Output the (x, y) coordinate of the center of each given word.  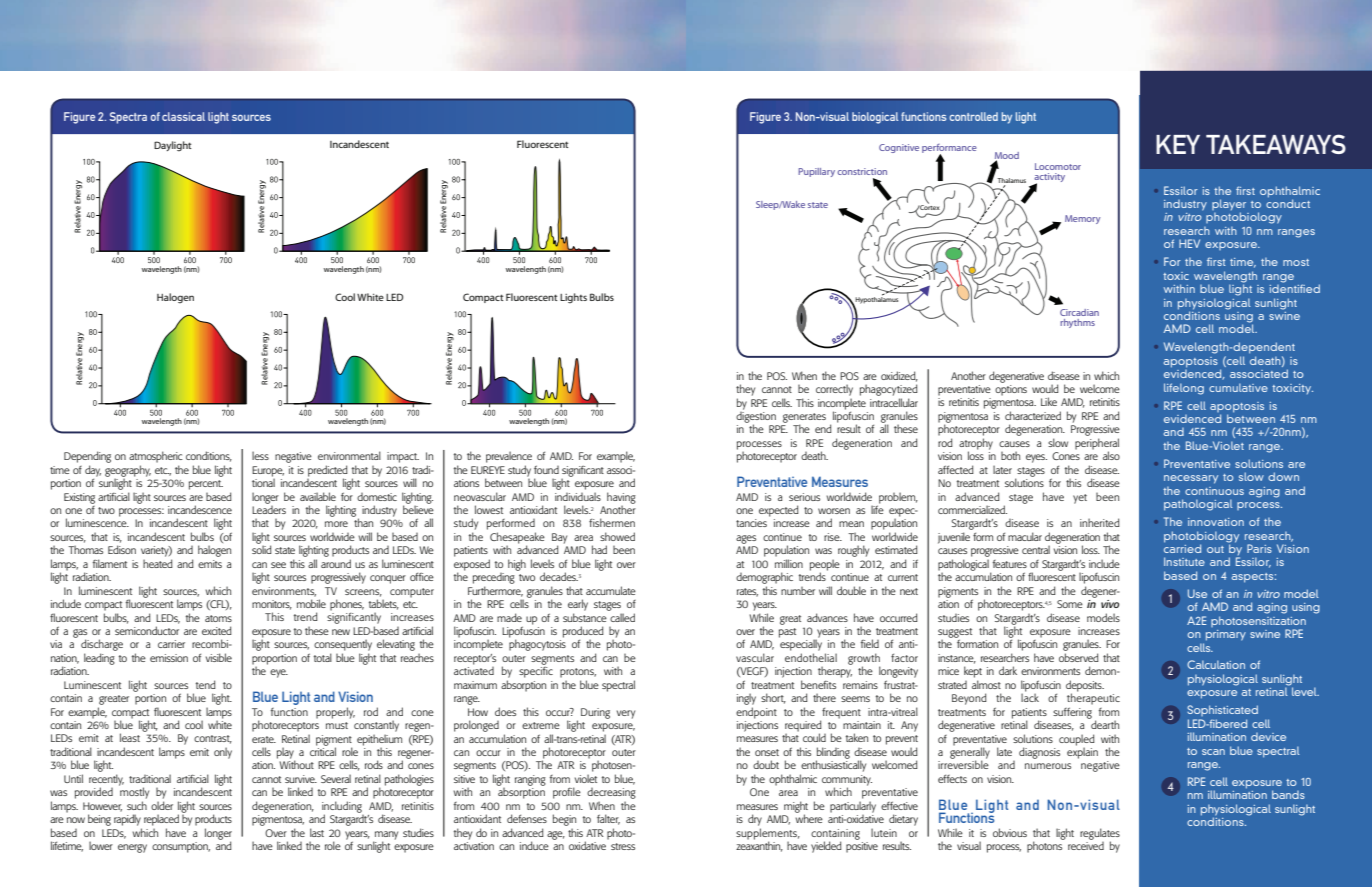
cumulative (1238, 387)
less (260, 455)
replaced (161, 820)
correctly (834, 390)
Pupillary (816, 172)
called (622, 617)
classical (183, 116)
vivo (1110, 604)
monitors (272, 605)
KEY (1178, 144)
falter (608, 819)
